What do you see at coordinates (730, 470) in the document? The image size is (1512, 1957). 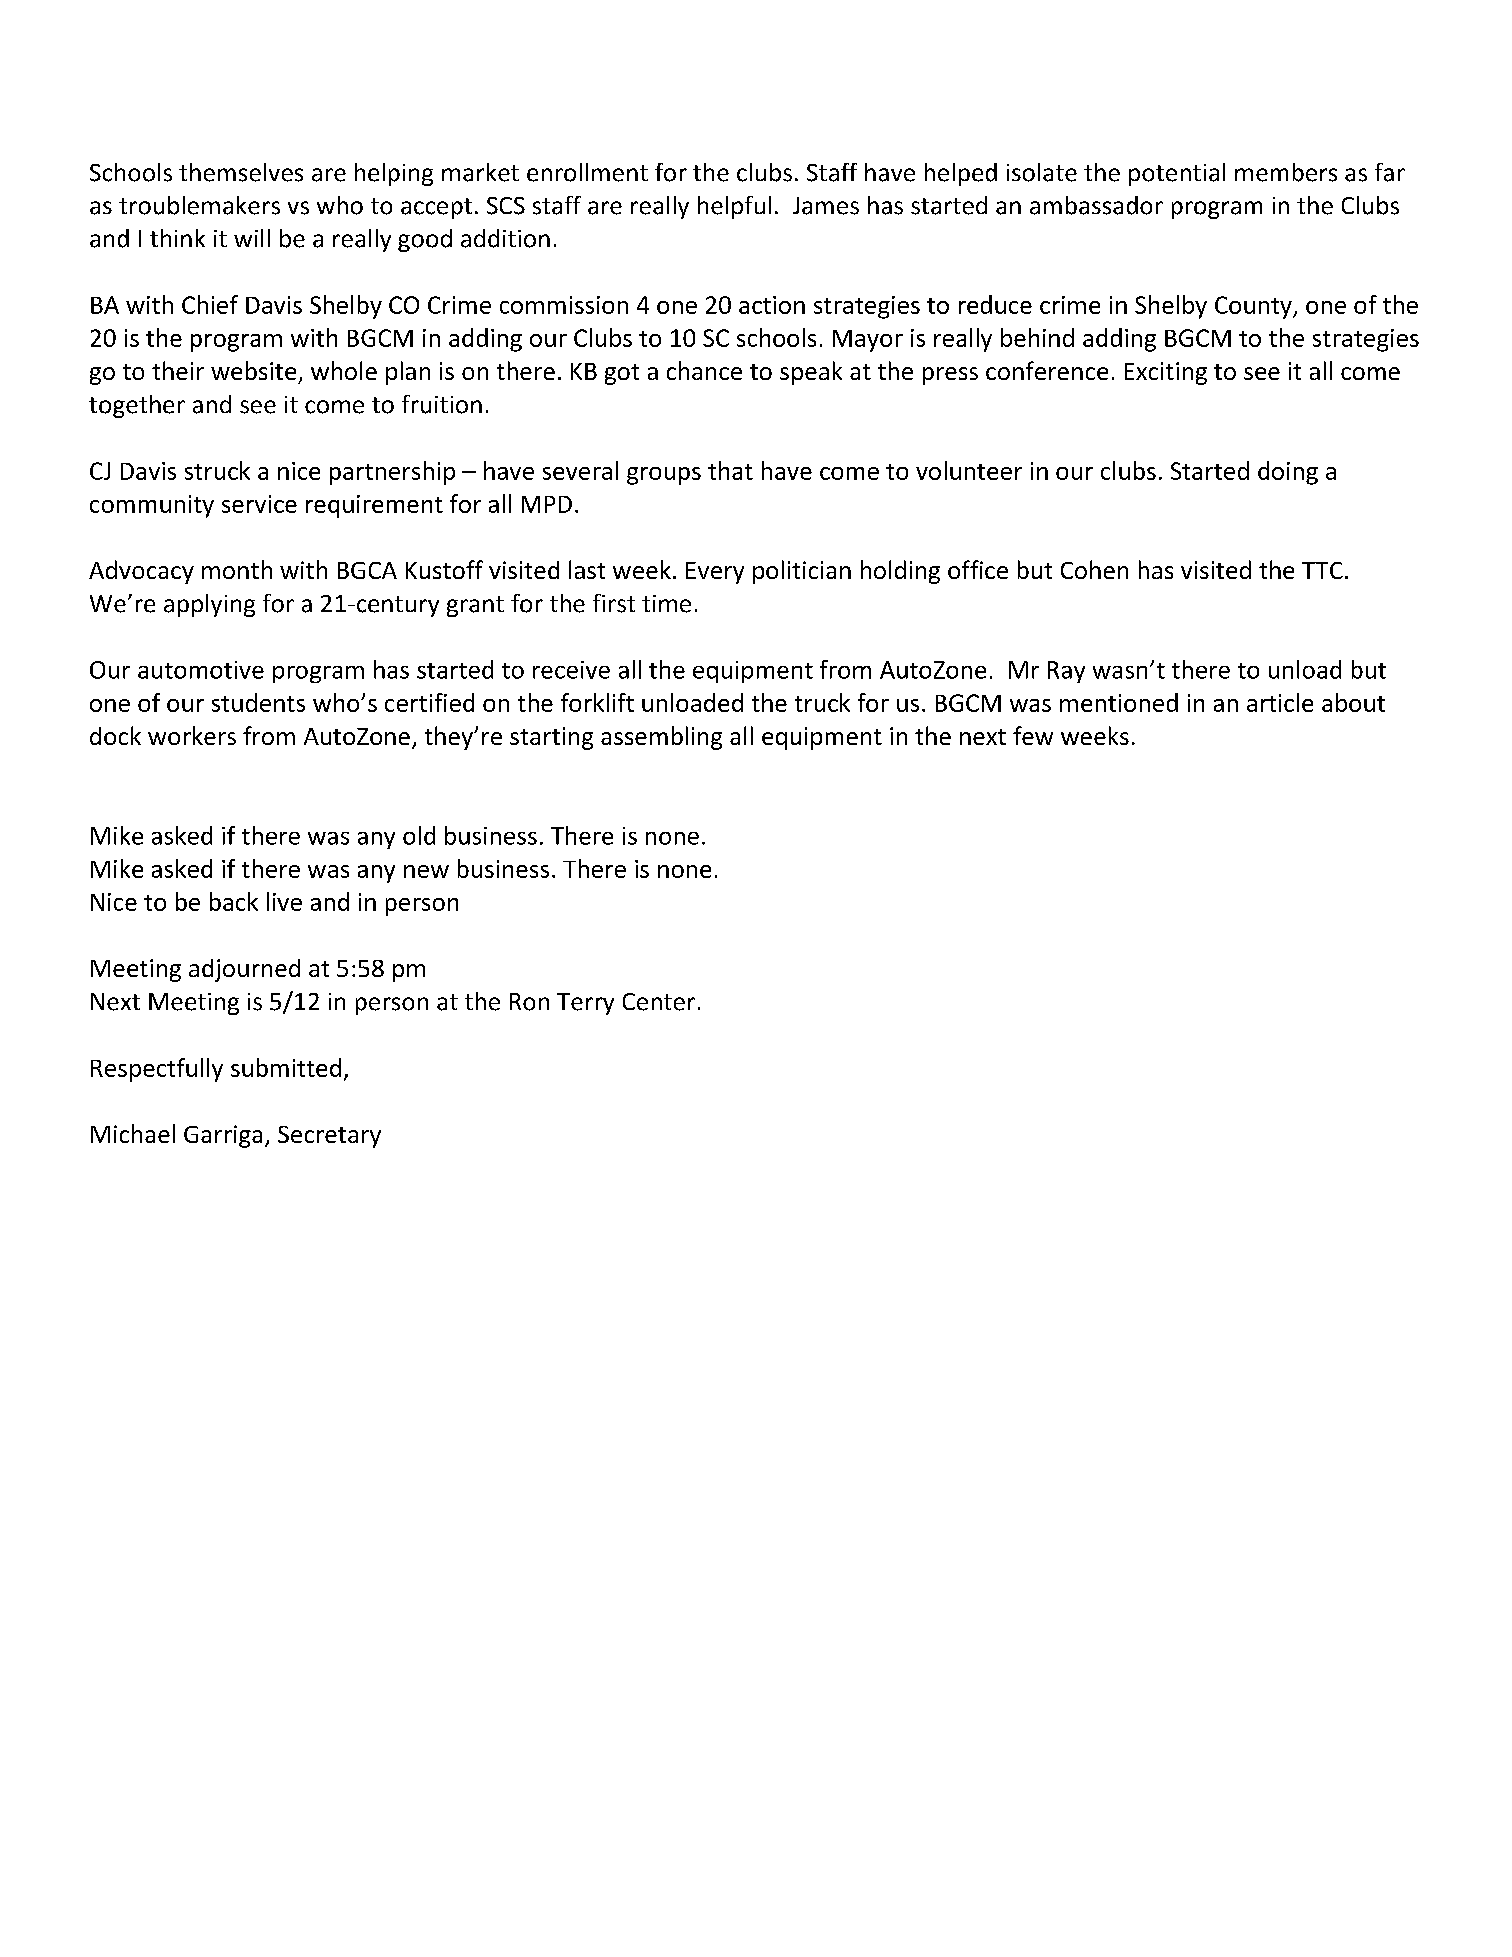 I see `that` at bounding box center [730, 470].
